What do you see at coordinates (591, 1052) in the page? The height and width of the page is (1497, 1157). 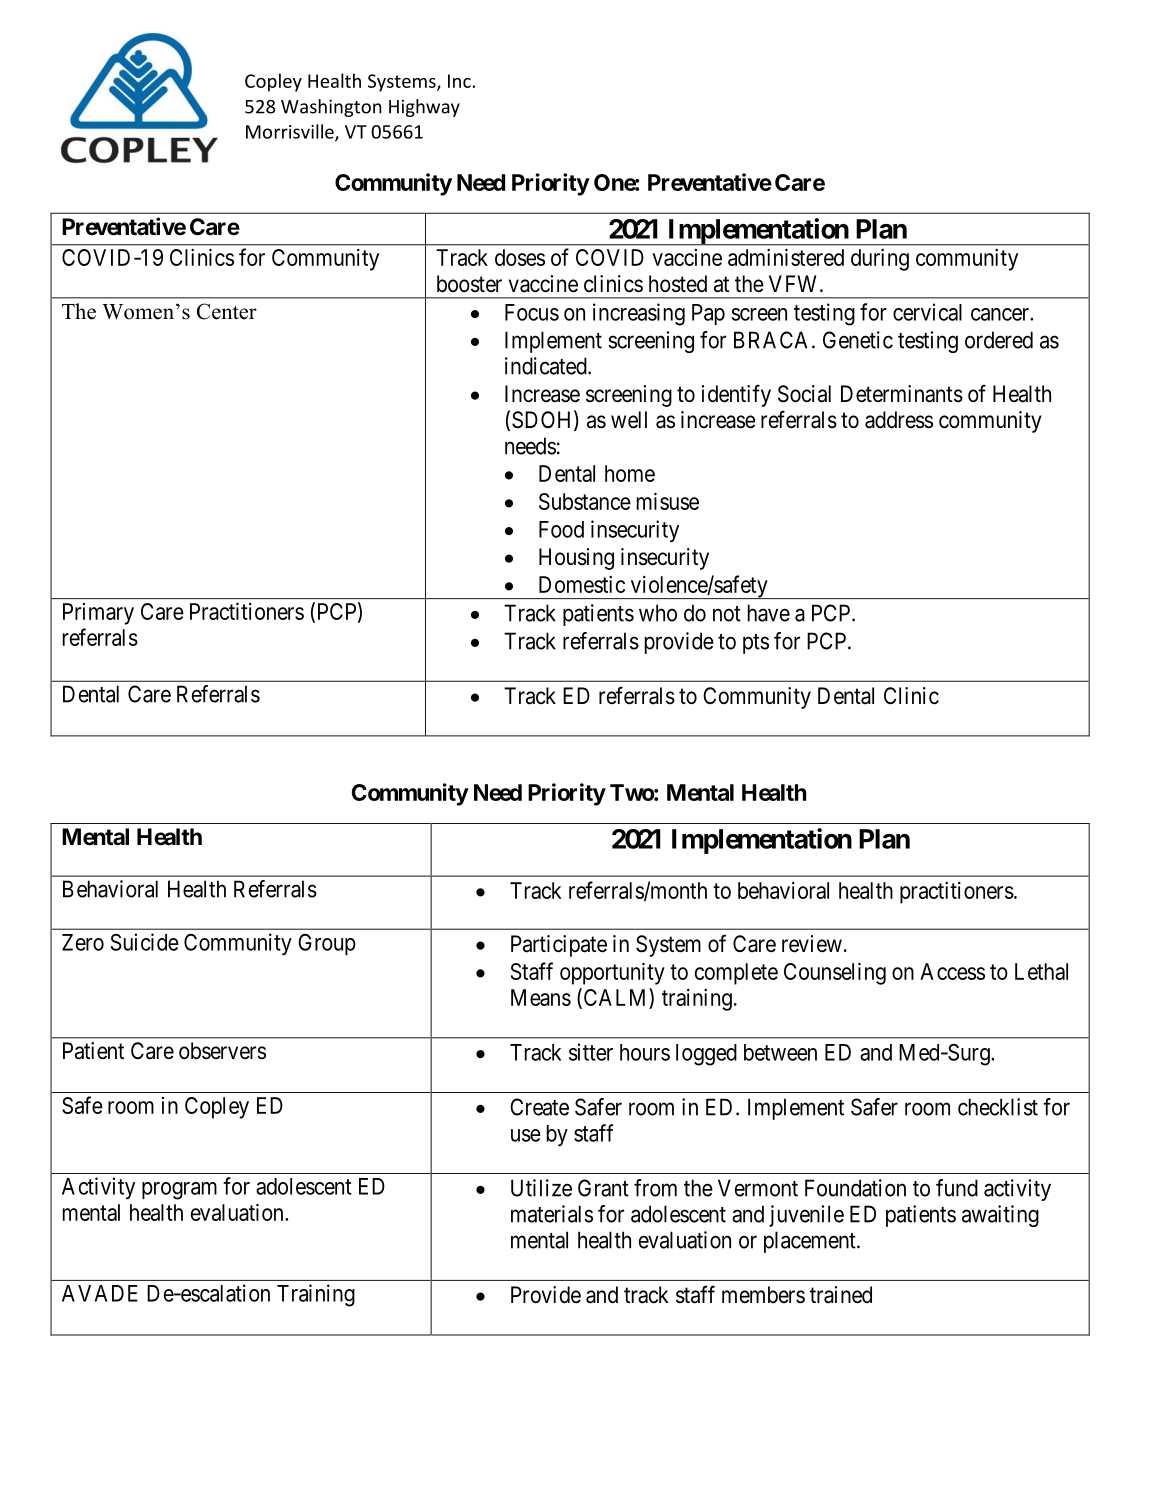 I see `sitter` at bounding box center [591, 1052].
